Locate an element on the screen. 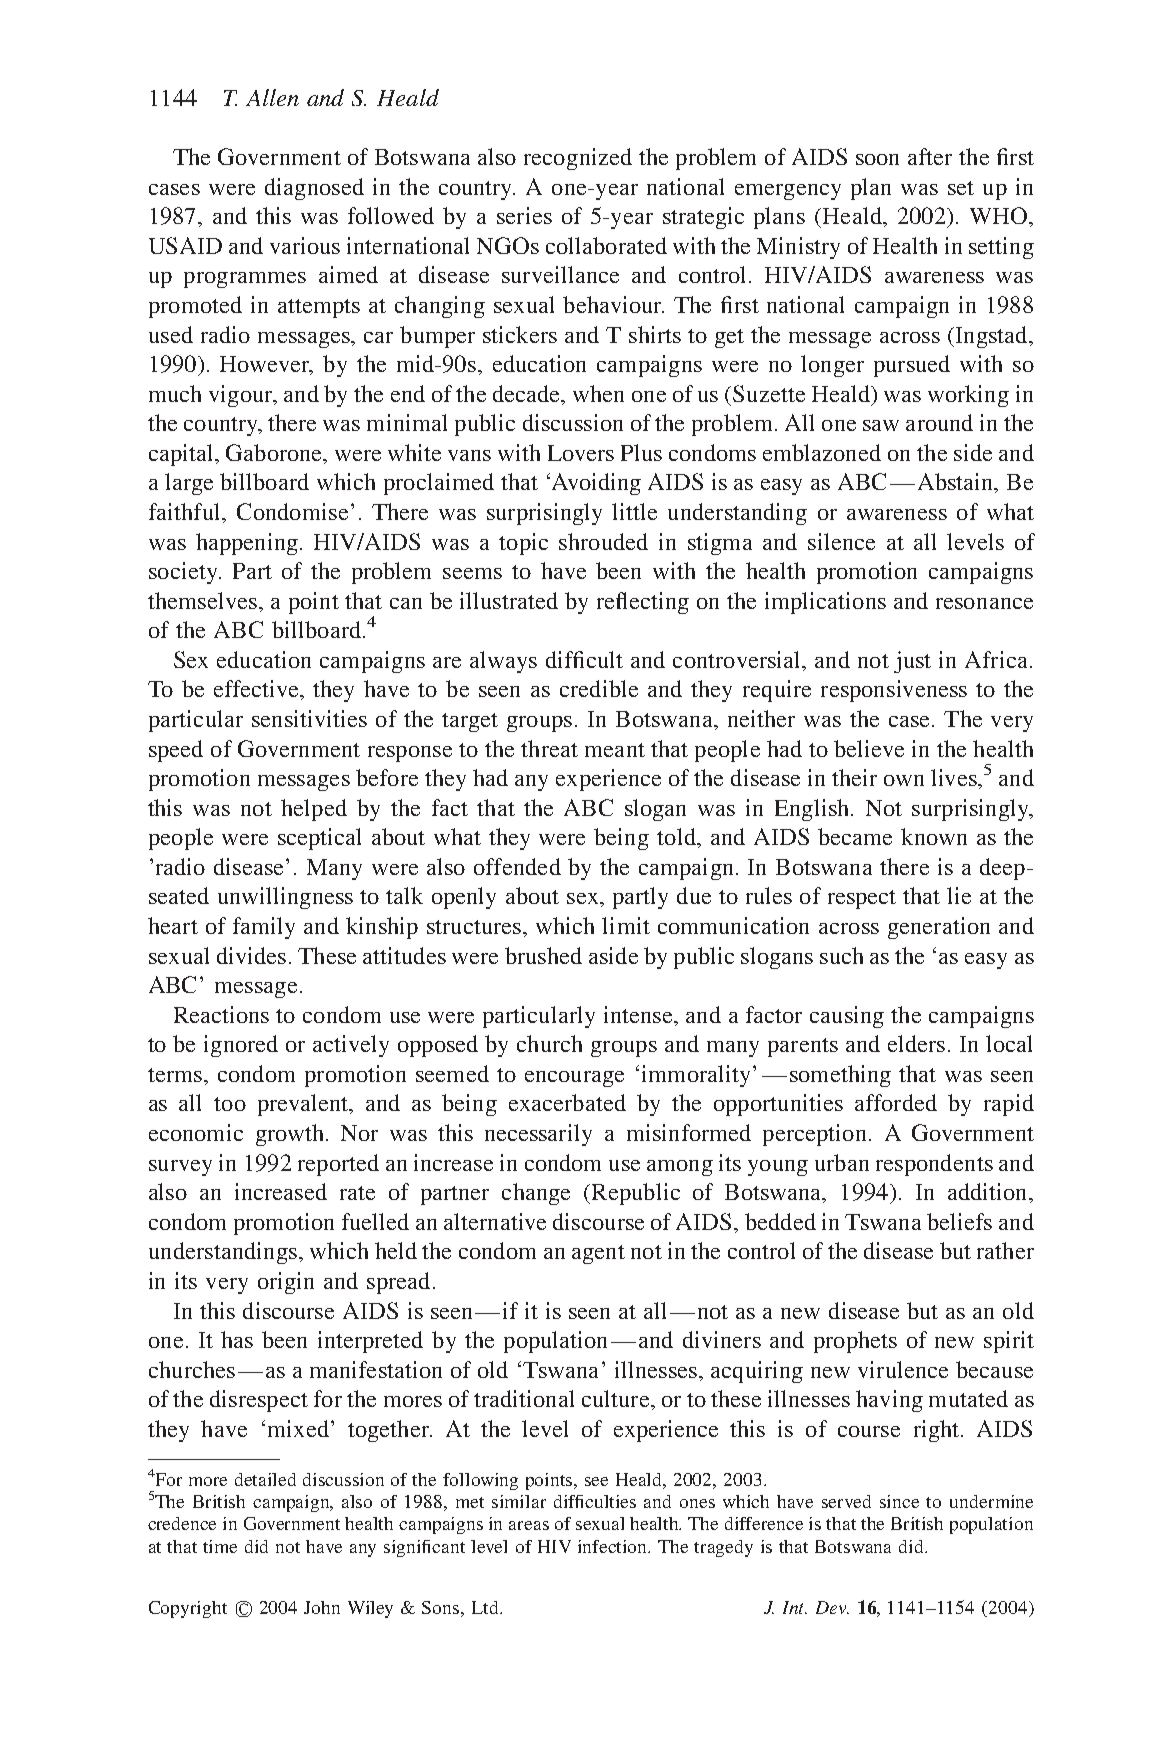 The width and height of the screenshot is (1158, 1739). reported is located at coordinates (338, 1165).
